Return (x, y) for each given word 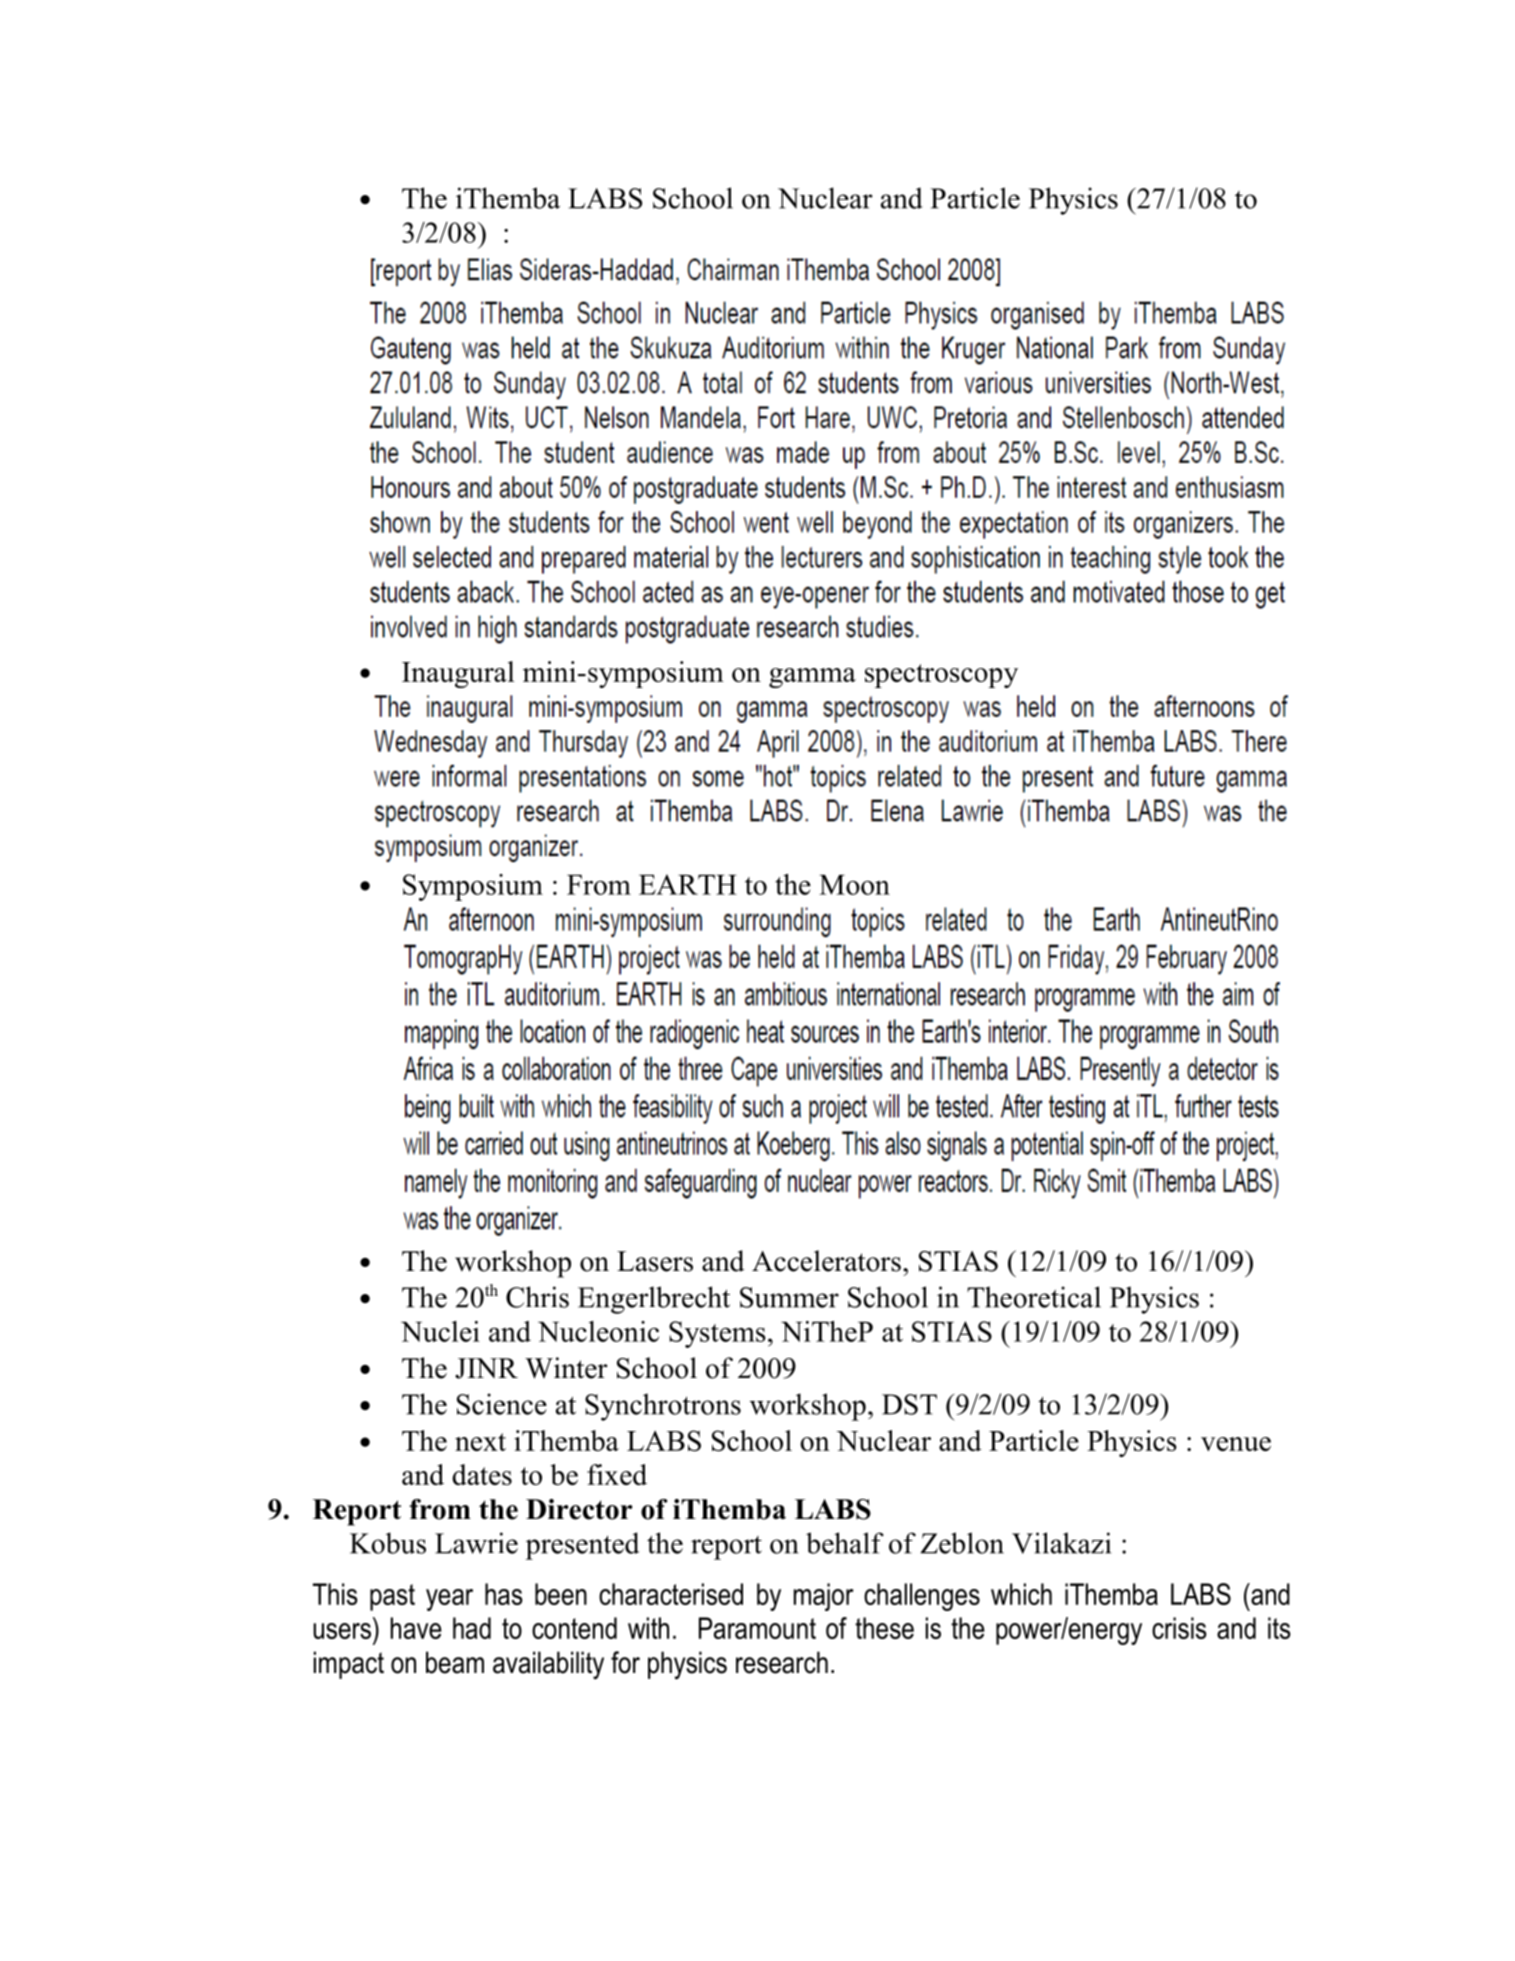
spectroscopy (941, 676)
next (480, 1442)
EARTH (688, 884)
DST (909, 1404)
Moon (854, 885)
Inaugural (458, 674)
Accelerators (826, 1261)
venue (1236, 1444)
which (1021, 1594)
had (472, 1628)
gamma (812, 678)
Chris (537, 1297)
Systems (717, 1334)
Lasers (655, 1261)
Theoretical (1034, 1297)
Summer (789, 1297)
